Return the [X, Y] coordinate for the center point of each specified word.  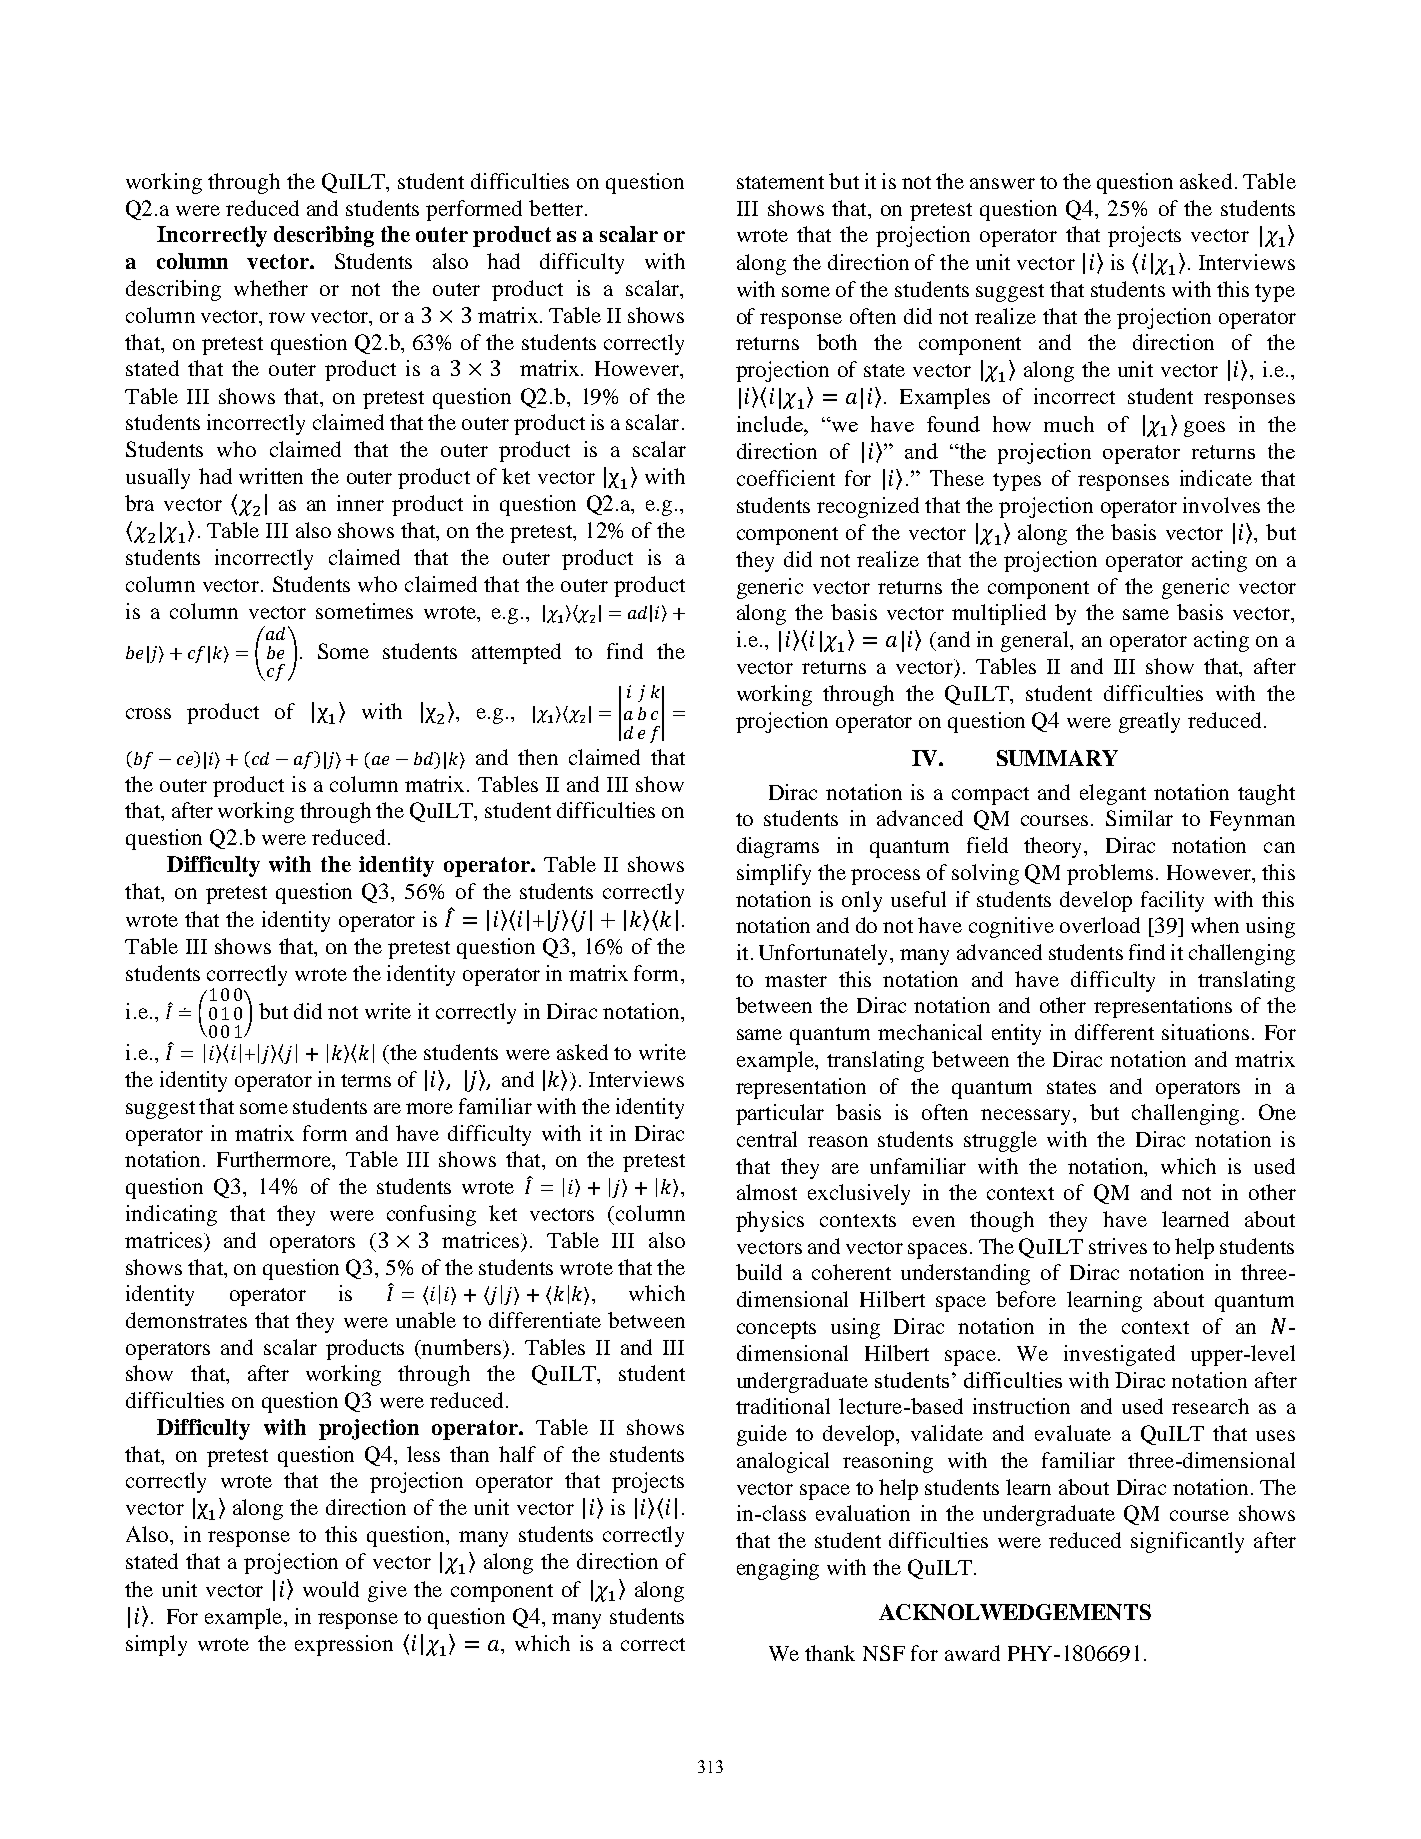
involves [1221, 505]
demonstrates [186, 1320]
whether [271, 288]
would [331, 1589]
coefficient [786, 478]
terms [366, 1080]
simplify [774, 874]
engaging [778, 1569]
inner [360, 503]
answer [1002, 183]
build [759, 1272]
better [556, 208]
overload [1100, 925]
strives [1118, 1246]
